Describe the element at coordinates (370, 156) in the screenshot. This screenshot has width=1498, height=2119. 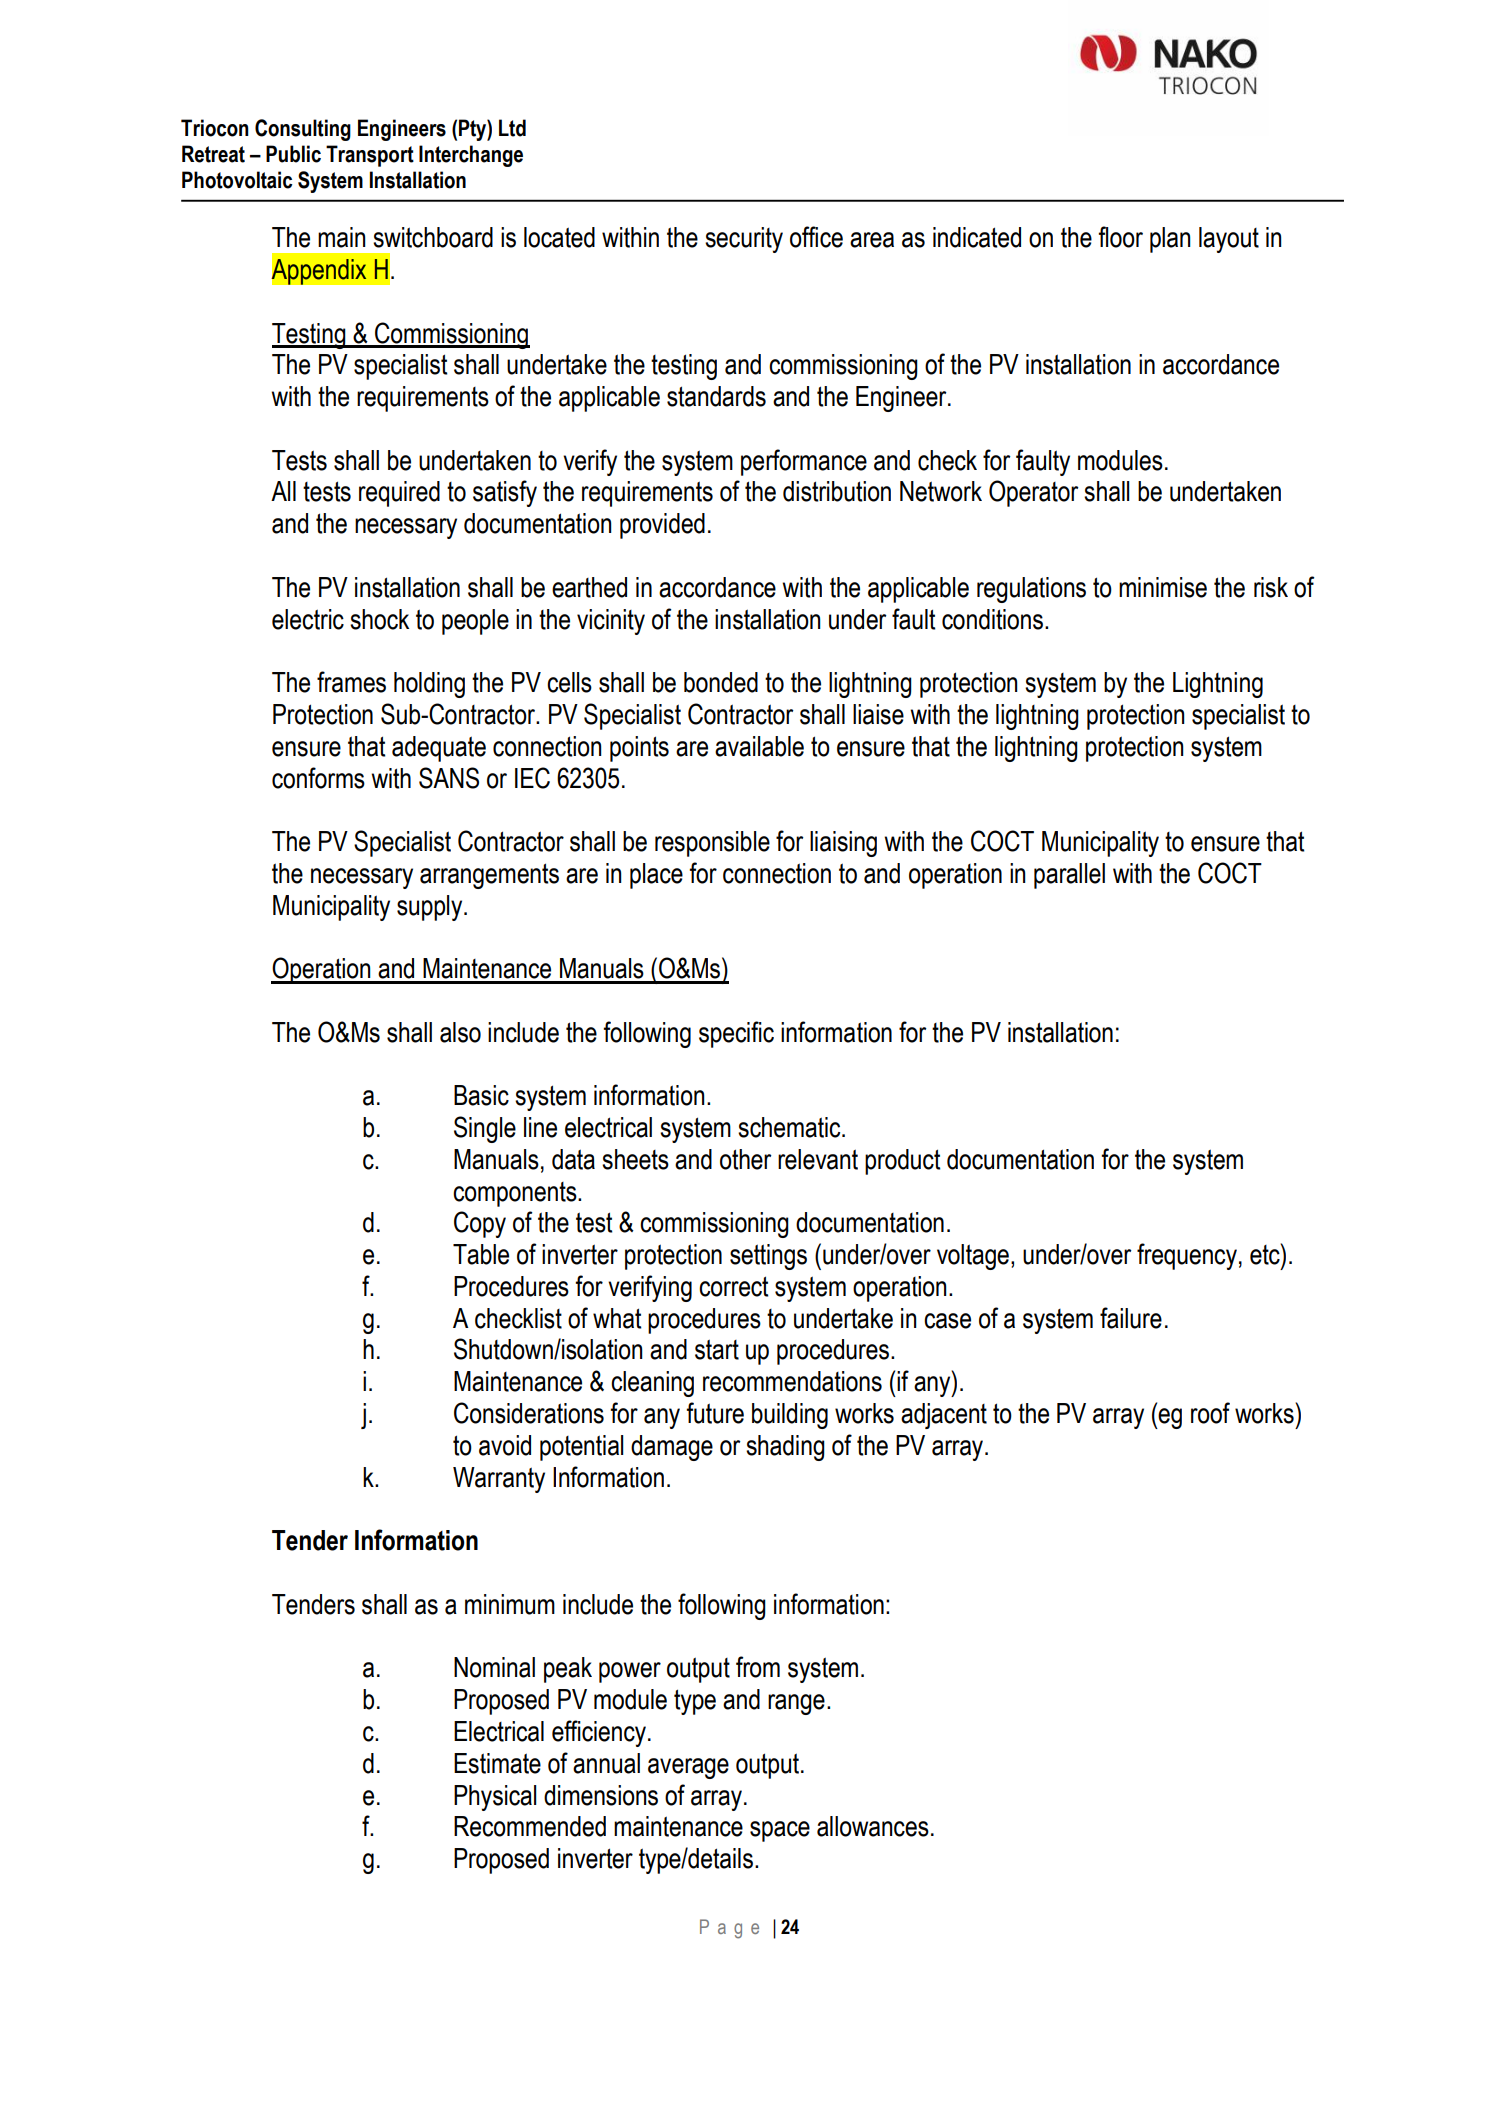
I see `Transport` at that location.
